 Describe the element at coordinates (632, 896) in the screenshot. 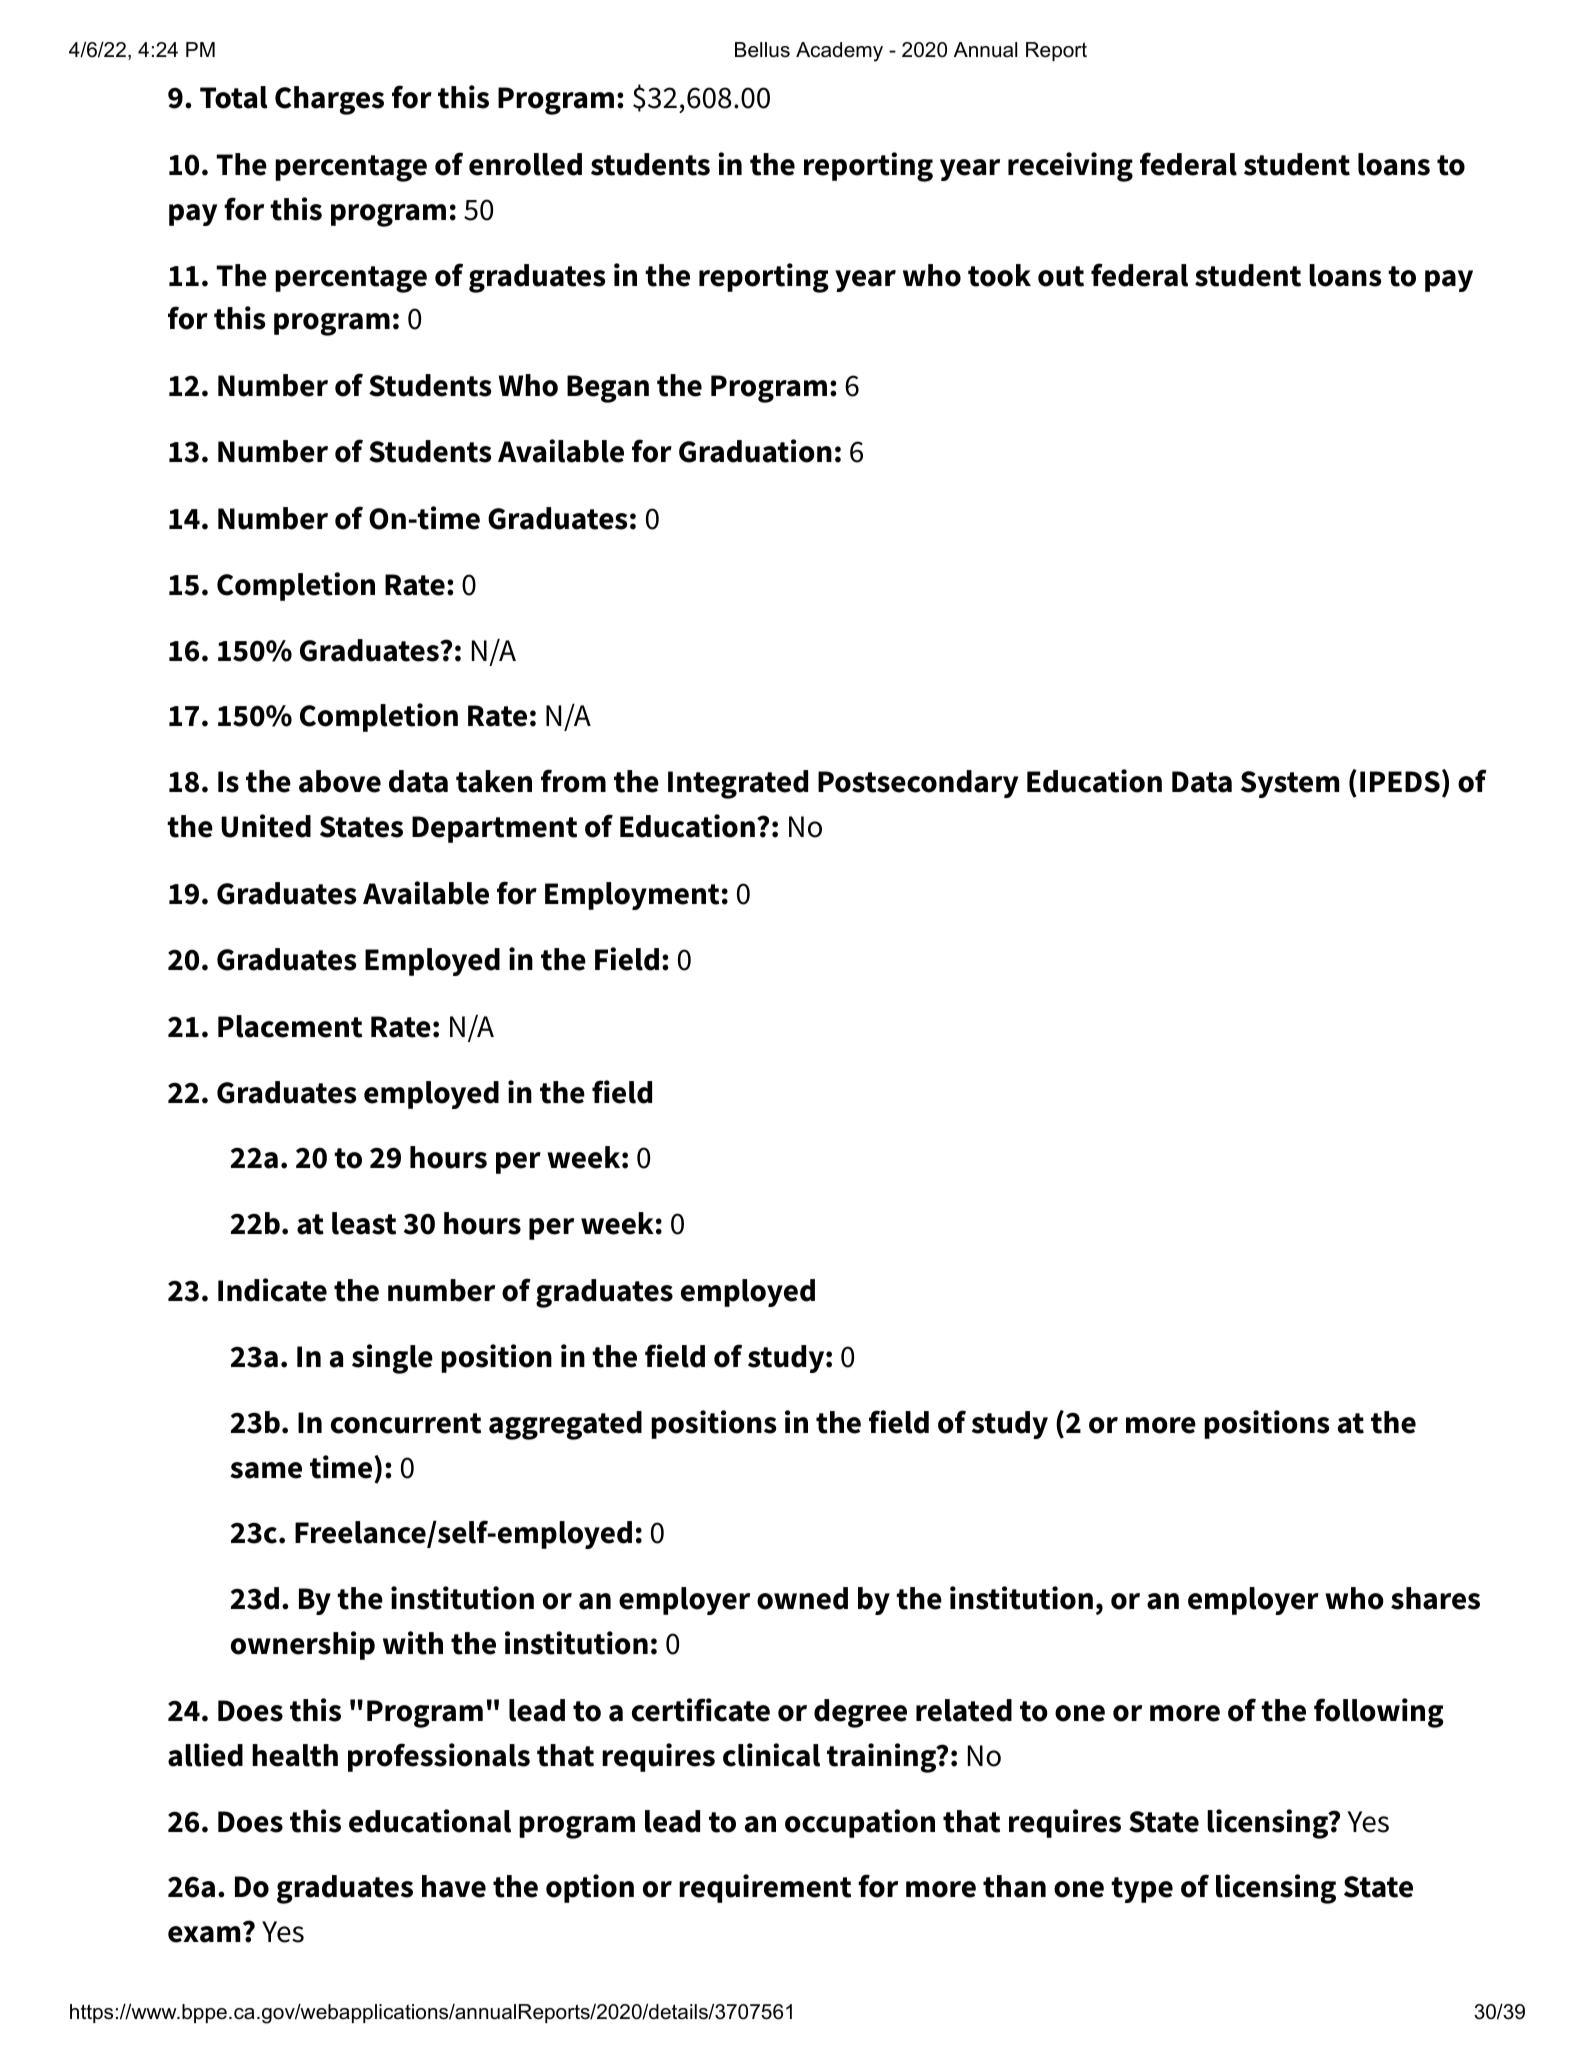

I see `Employment` at that location.
